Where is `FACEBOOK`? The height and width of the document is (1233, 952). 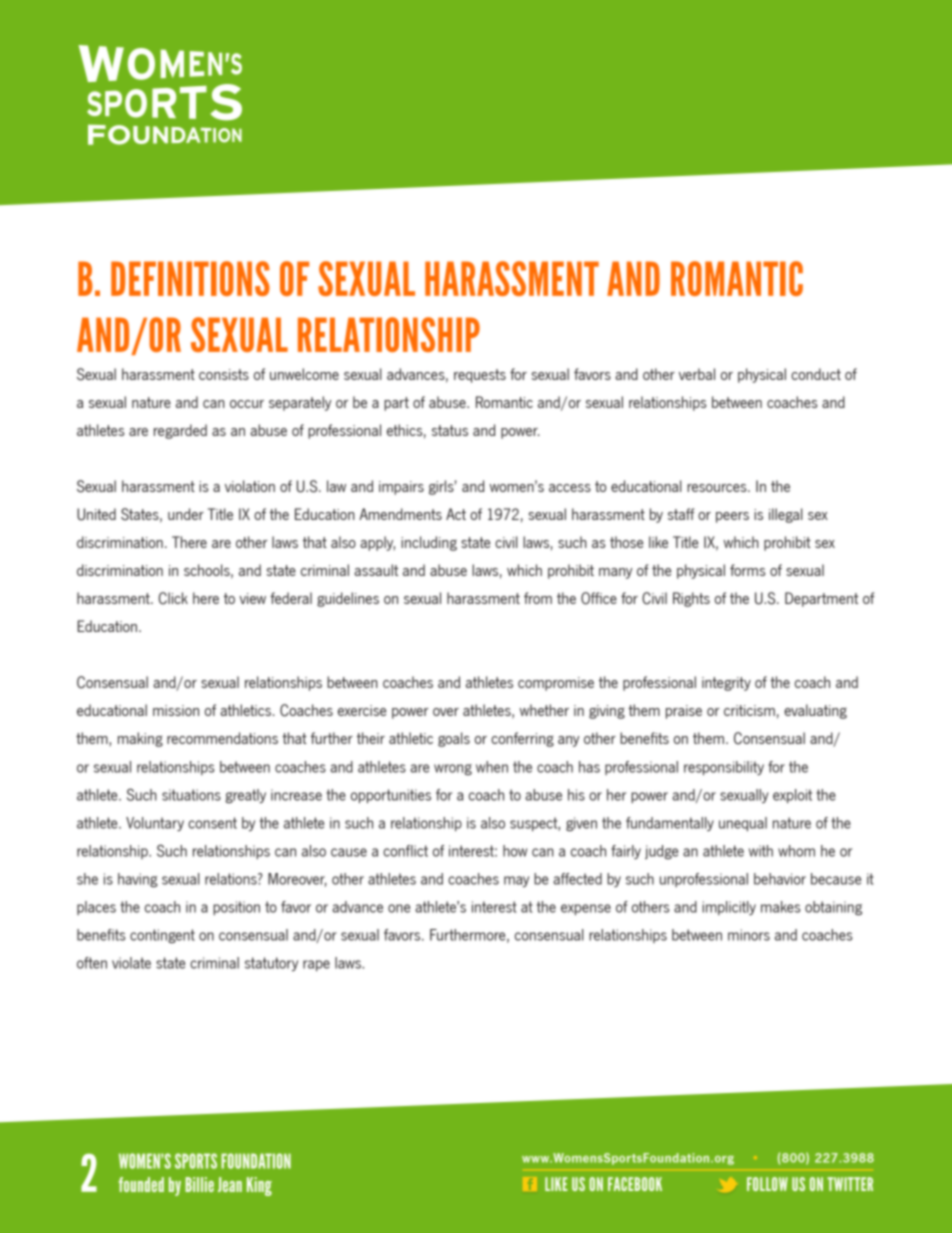 FACEBOOK is located at coordinates (635, 1184).
